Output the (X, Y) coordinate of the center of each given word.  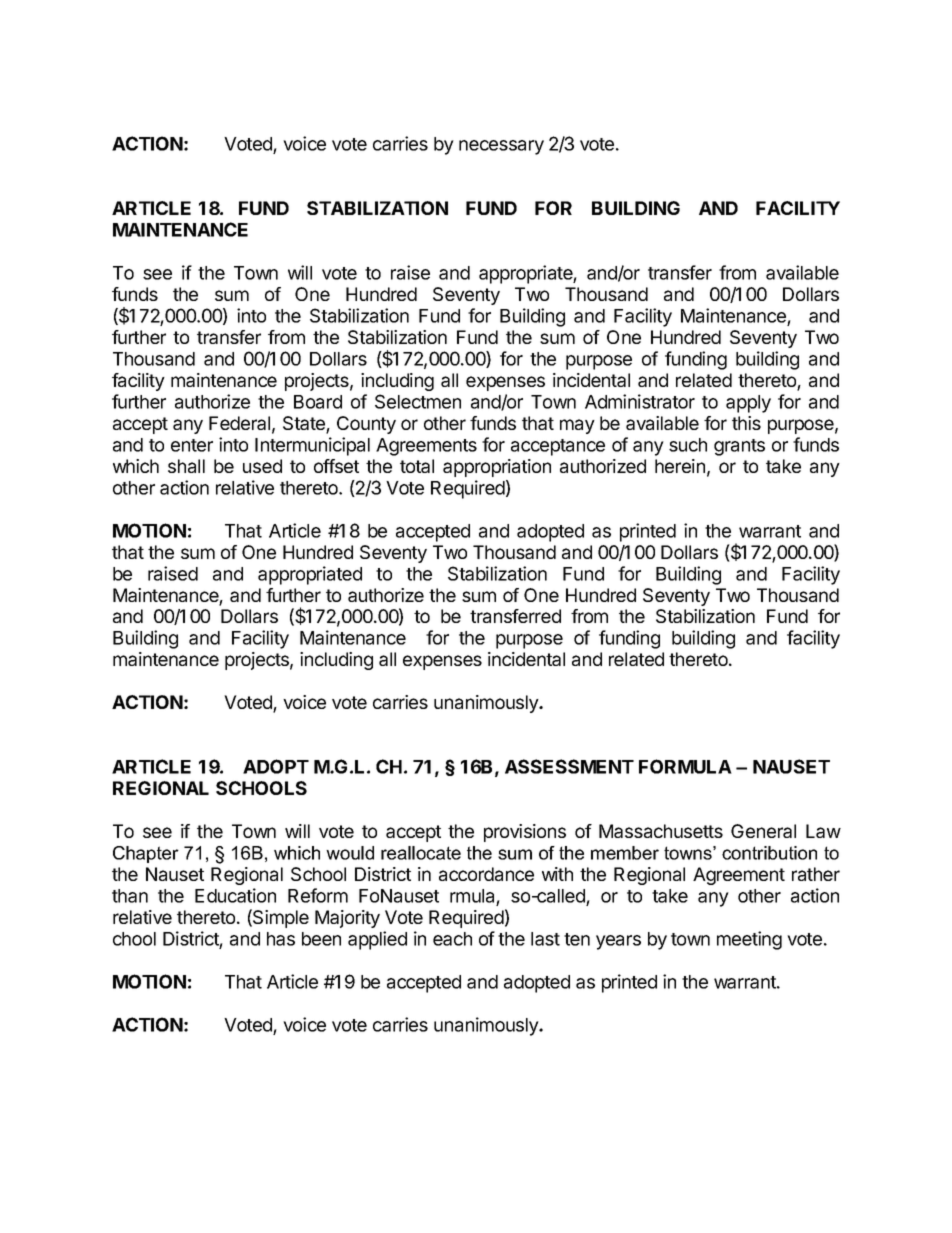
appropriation (497, 468)
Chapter (146, 854)
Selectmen (418, 401)
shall (186, 466)
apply (748, 404)
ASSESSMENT (569, 766)
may (577, 426)
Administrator (640, 401)
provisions (525, 833)
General (763, 831)
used (262, 466)
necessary (501, 147)
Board (318, 402)
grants (739, 447)
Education (235, 895)
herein (680, 466)
